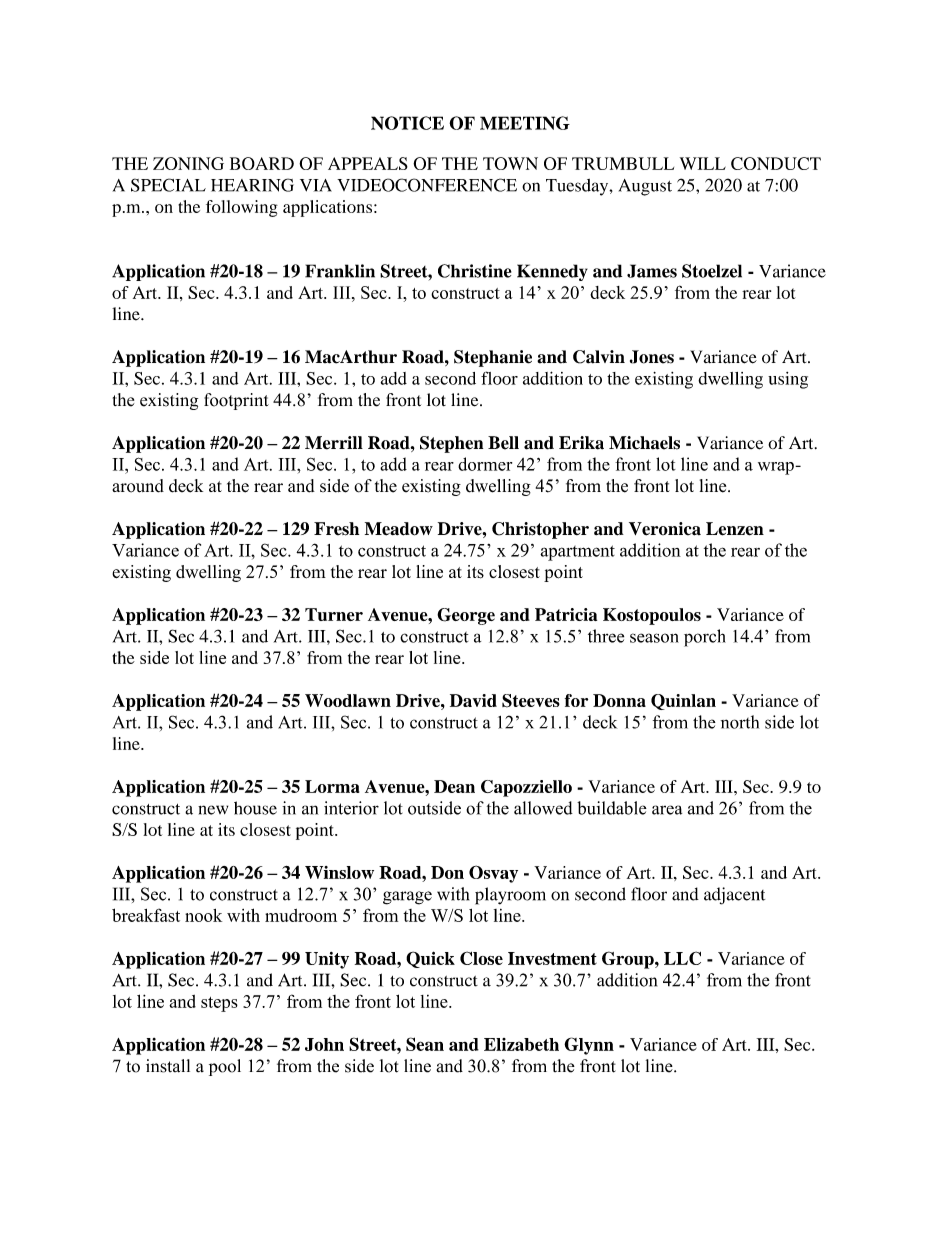  What do you see at coordinates (225, 1067) in the screenshot?
I see `pool` at bounding box center [225, 1067].
